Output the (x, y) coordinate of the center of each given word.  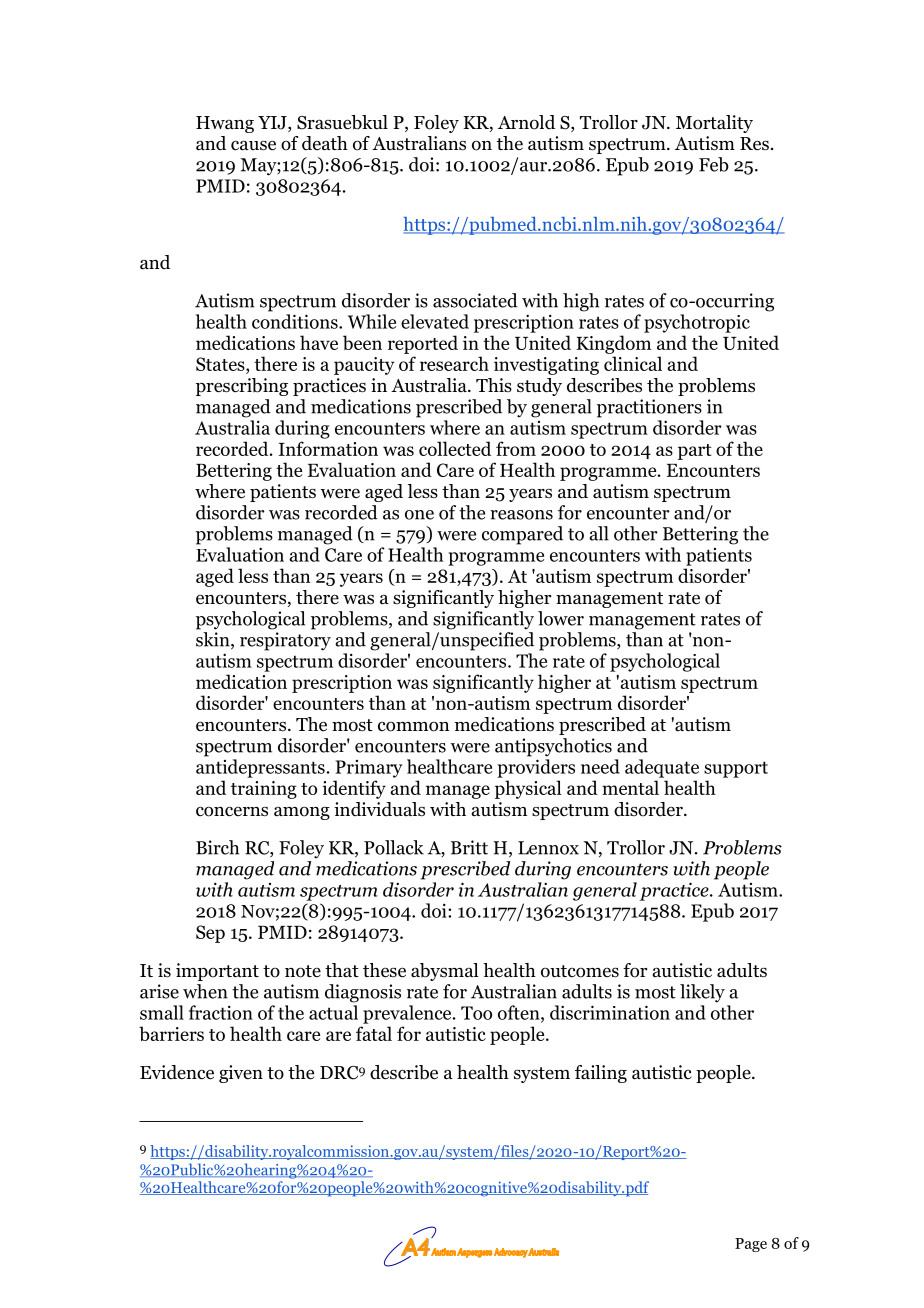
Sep (210, 934)
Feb (714, 164)
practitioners (649, 408)
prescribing (242, 387)
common (414, 726)
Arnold (526, 122)
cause (253, 145)
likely (702, 993)
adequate (662, 768)
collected (455, 448)
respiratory (285, 641)
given (241, 1074)
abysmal (445, 972)
